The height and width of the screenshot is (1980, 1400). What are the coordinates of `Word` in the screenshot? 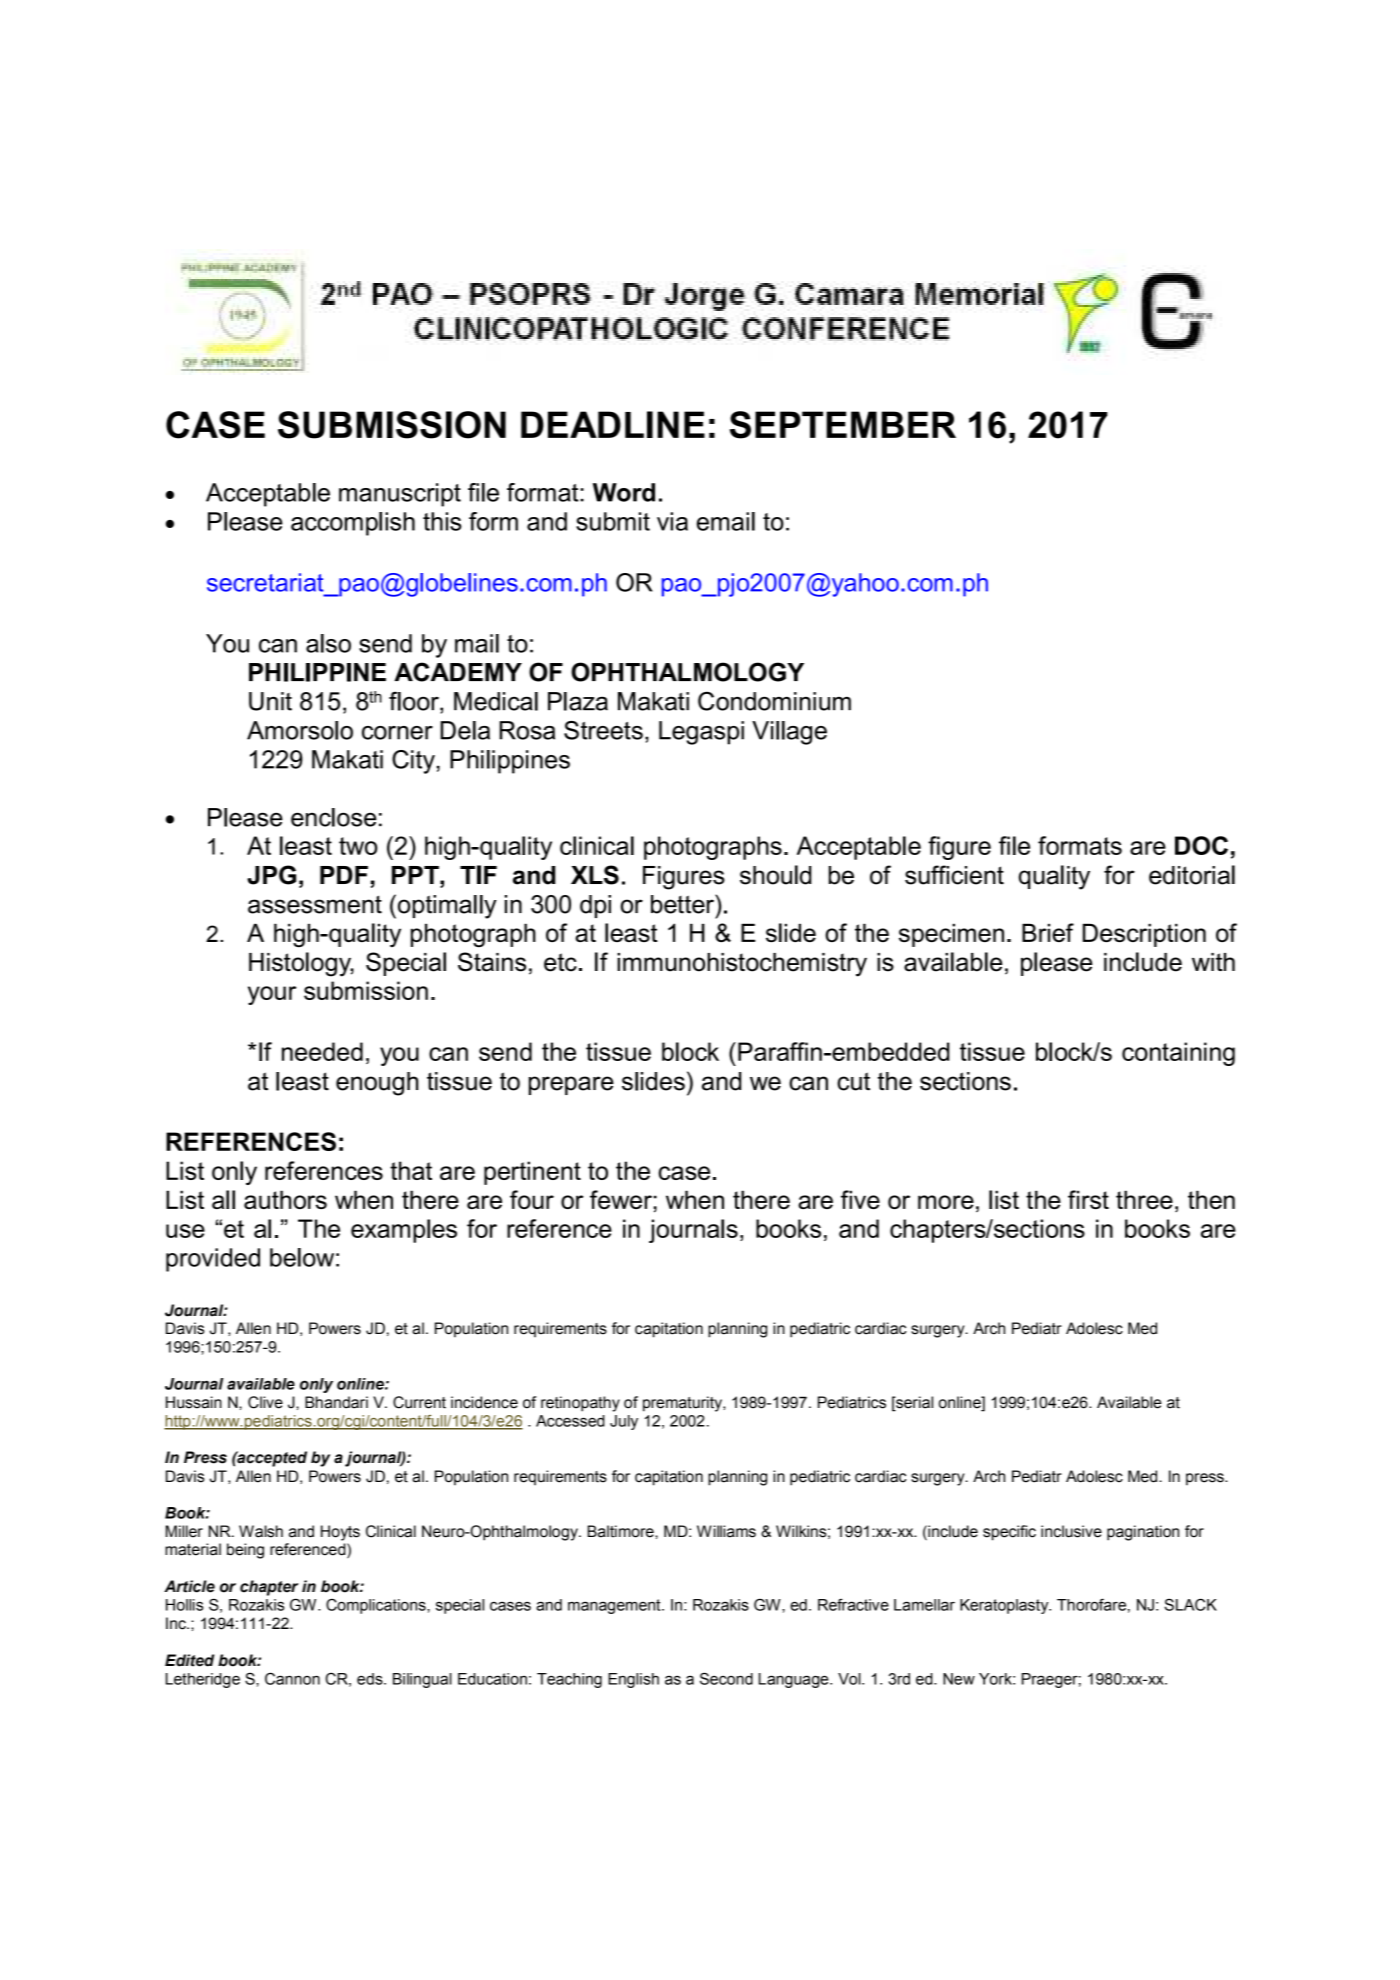 It's located at (624, 492).
